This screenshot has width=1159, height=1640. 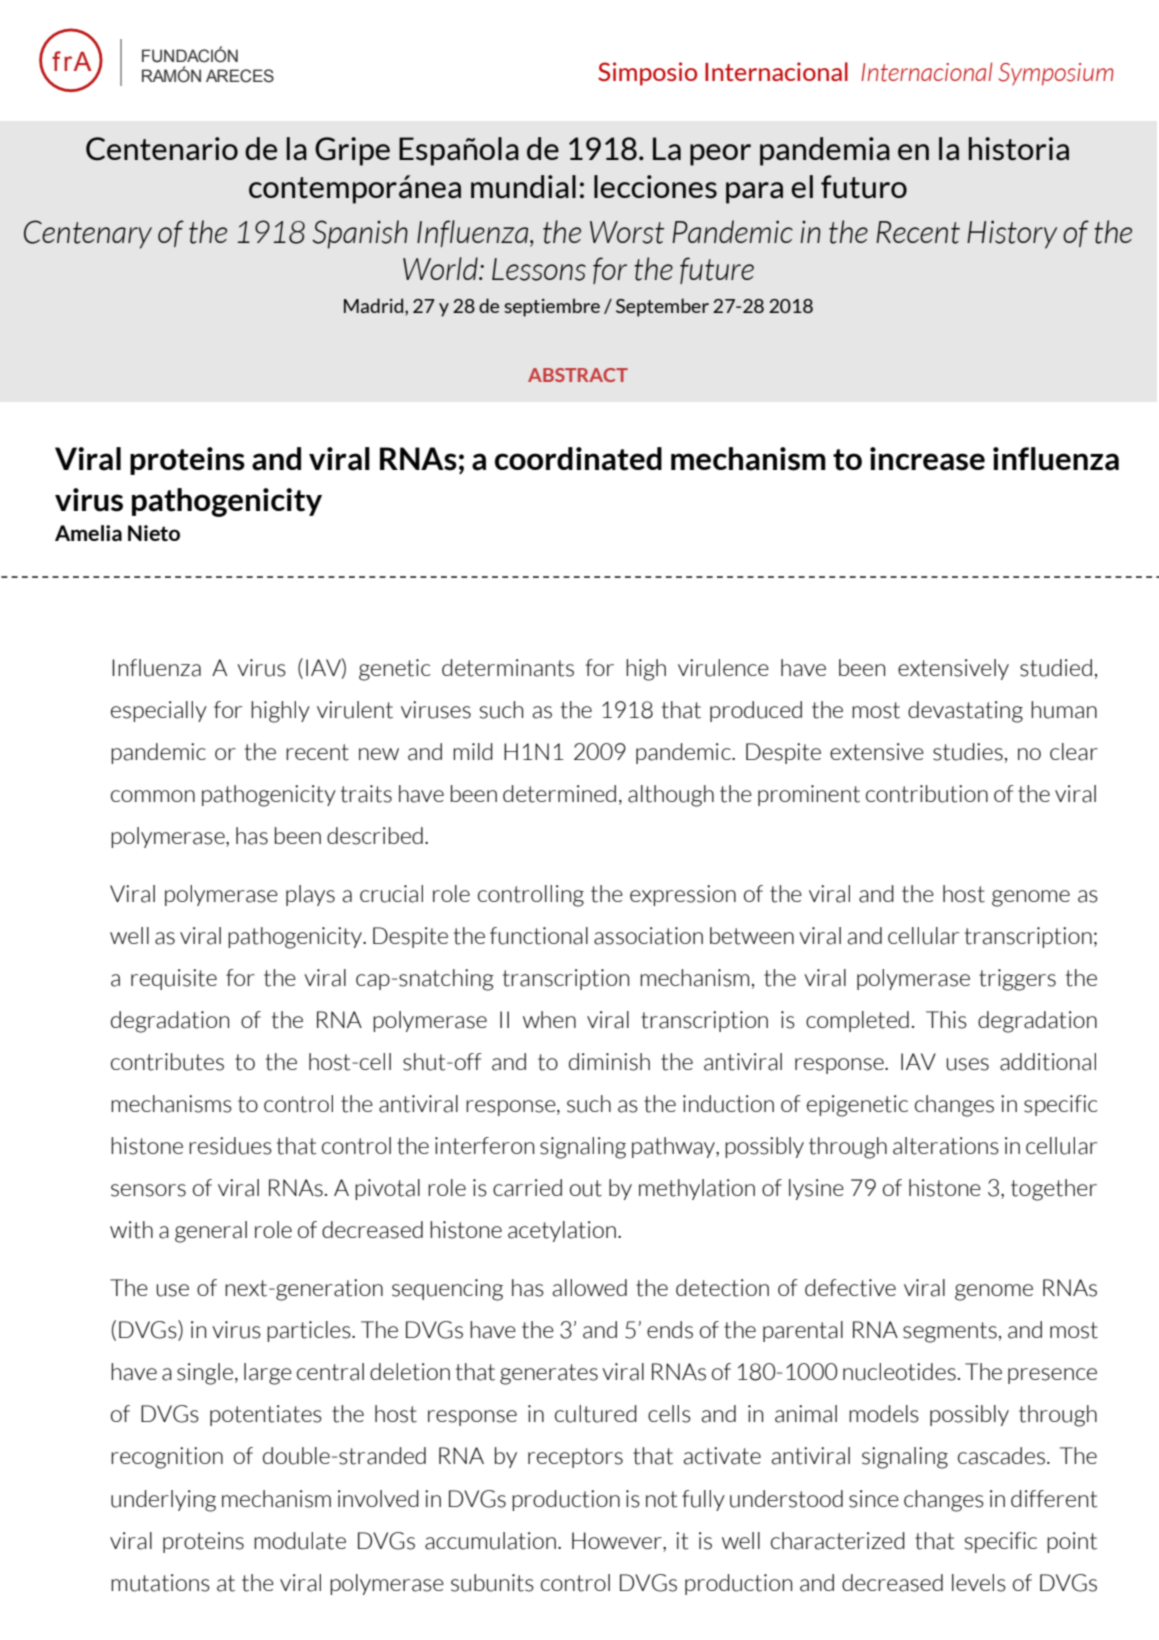 I want to click on Gripe, so click(x=352, y=151).
